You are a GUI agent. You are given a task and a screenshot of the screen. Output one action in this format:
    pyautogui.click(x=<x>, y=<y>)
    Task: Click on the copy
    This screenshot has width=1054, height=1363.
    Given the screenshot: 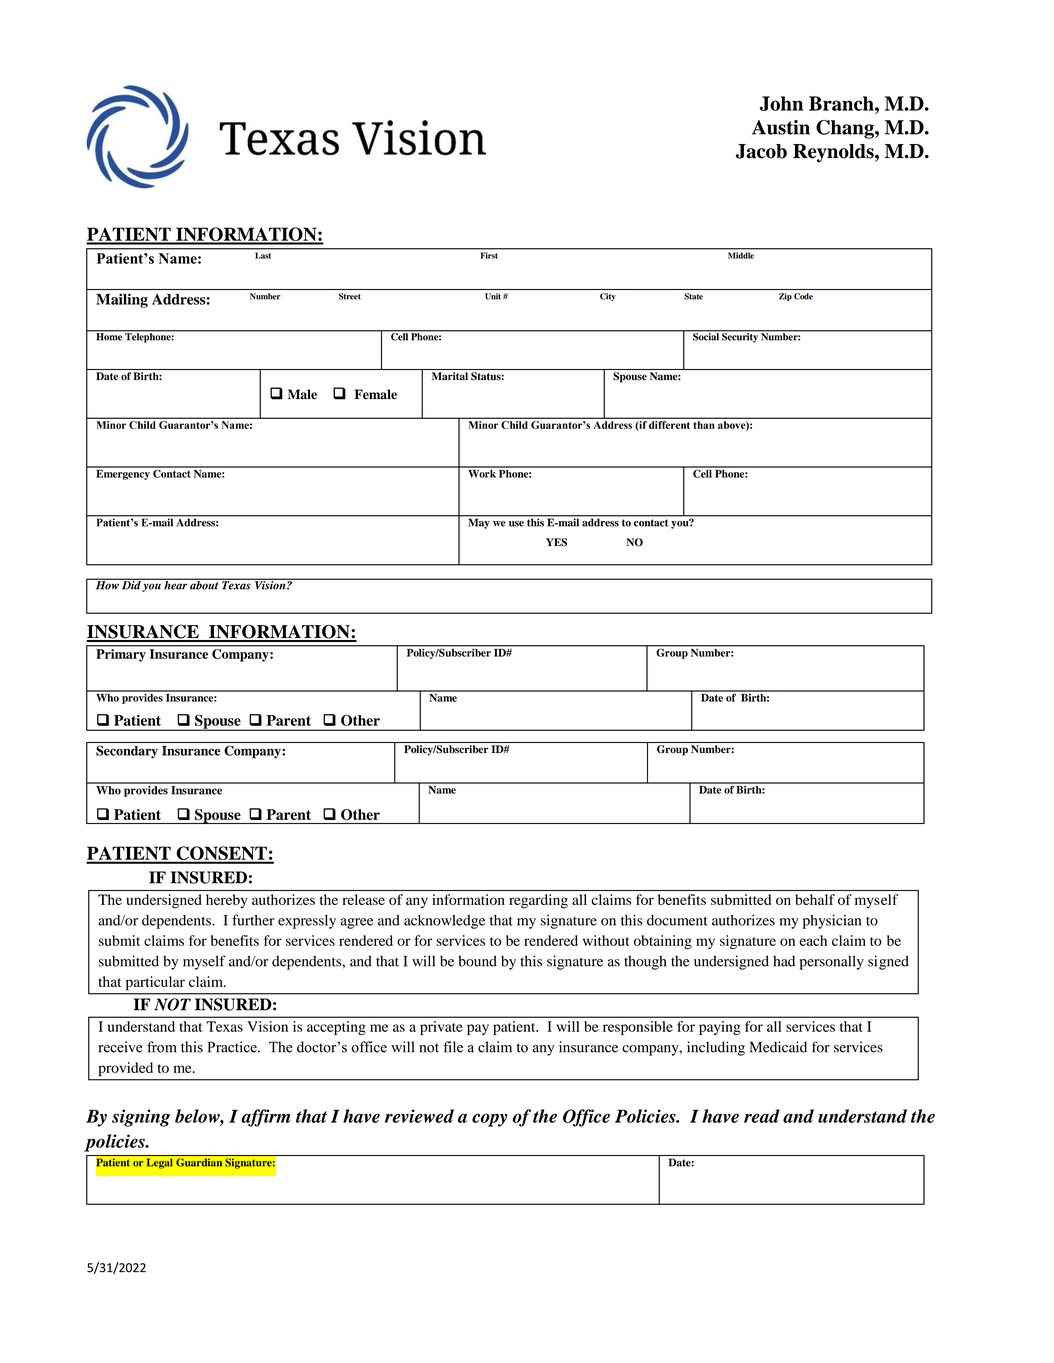 What is the action you would take?
    pyautogui.click(x=489, y=1120)
